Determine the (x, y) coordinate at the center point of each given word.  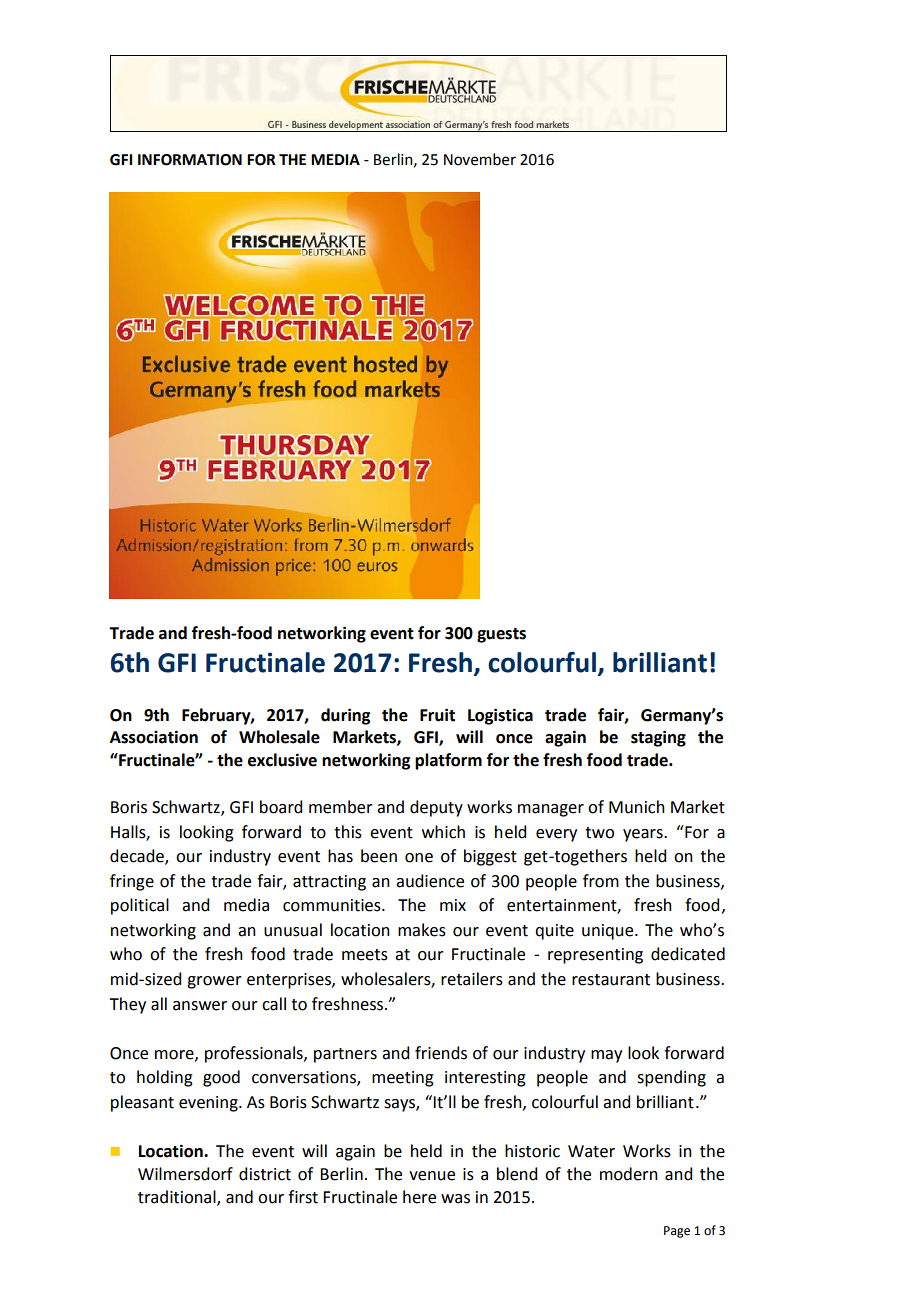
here (419, 1197)
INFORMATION (190, 160)
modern (629, 1174)
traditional (178, 1197)
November (480, 159)
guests (501, 635)
